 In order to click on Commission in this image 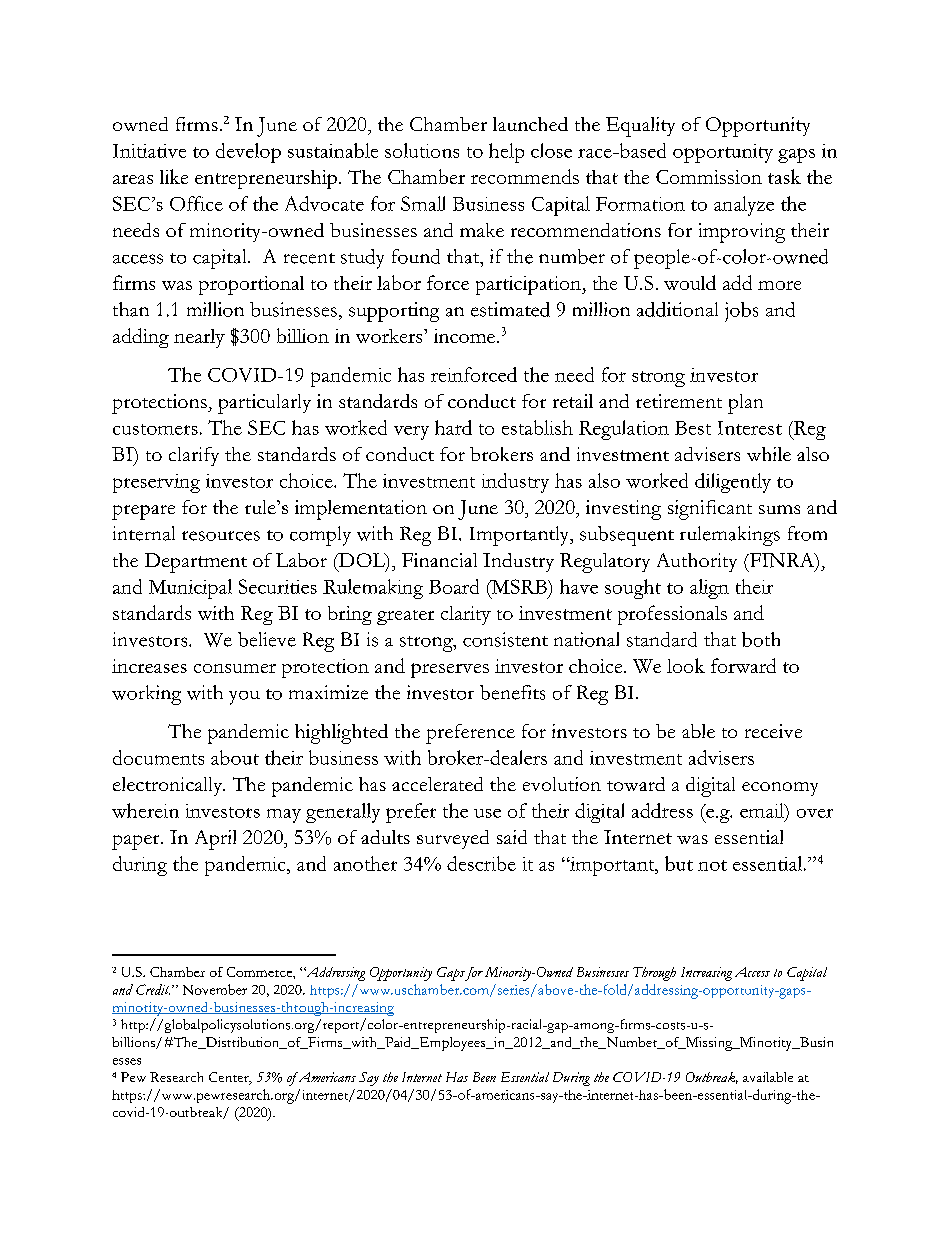, I will do `click(709, 177)`.
